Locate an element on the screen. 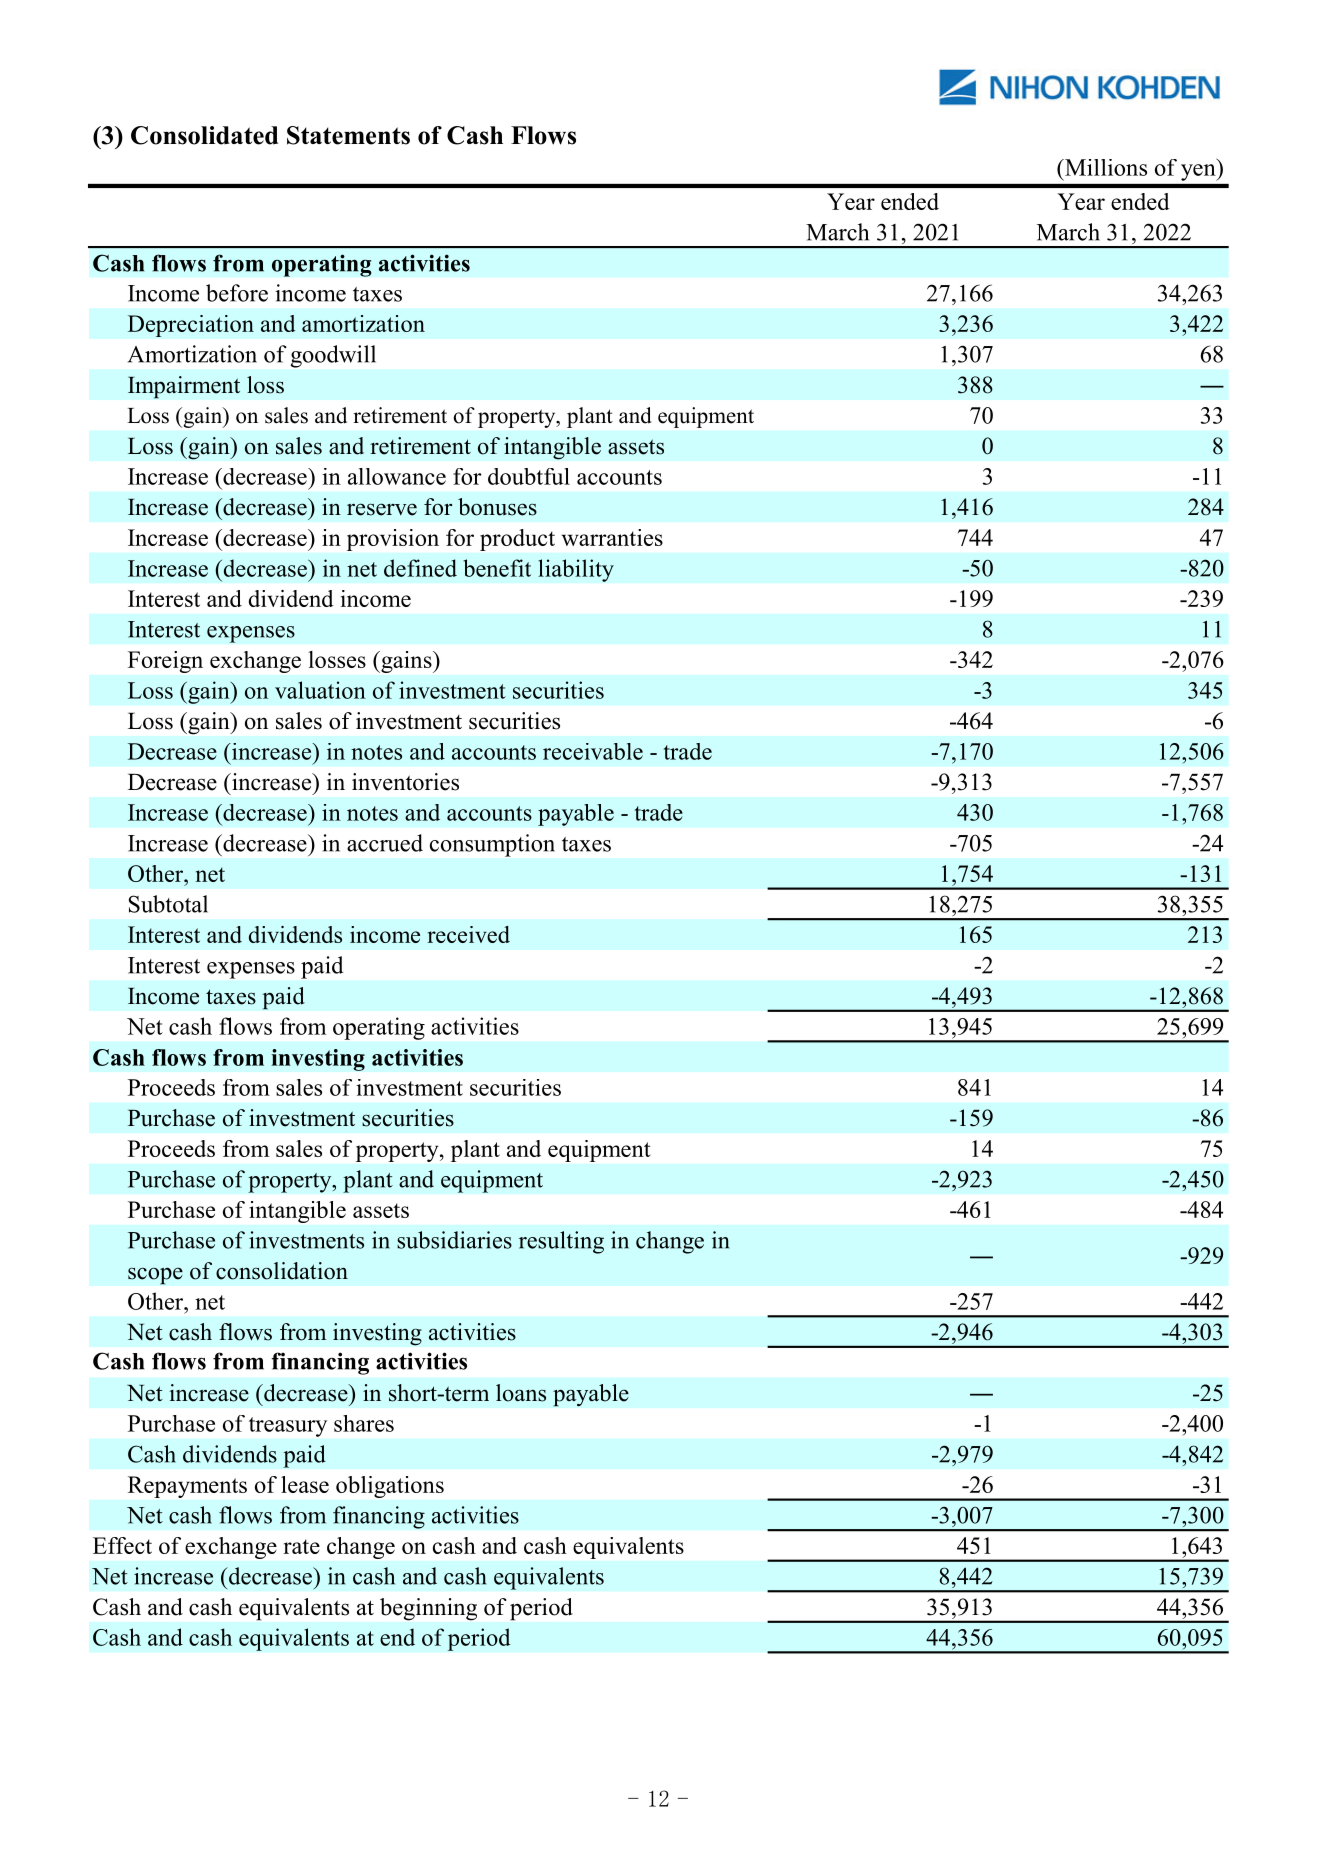 This screenshot has height=1864, width=1318. Consolidated is located at coordinates (204, 135).
